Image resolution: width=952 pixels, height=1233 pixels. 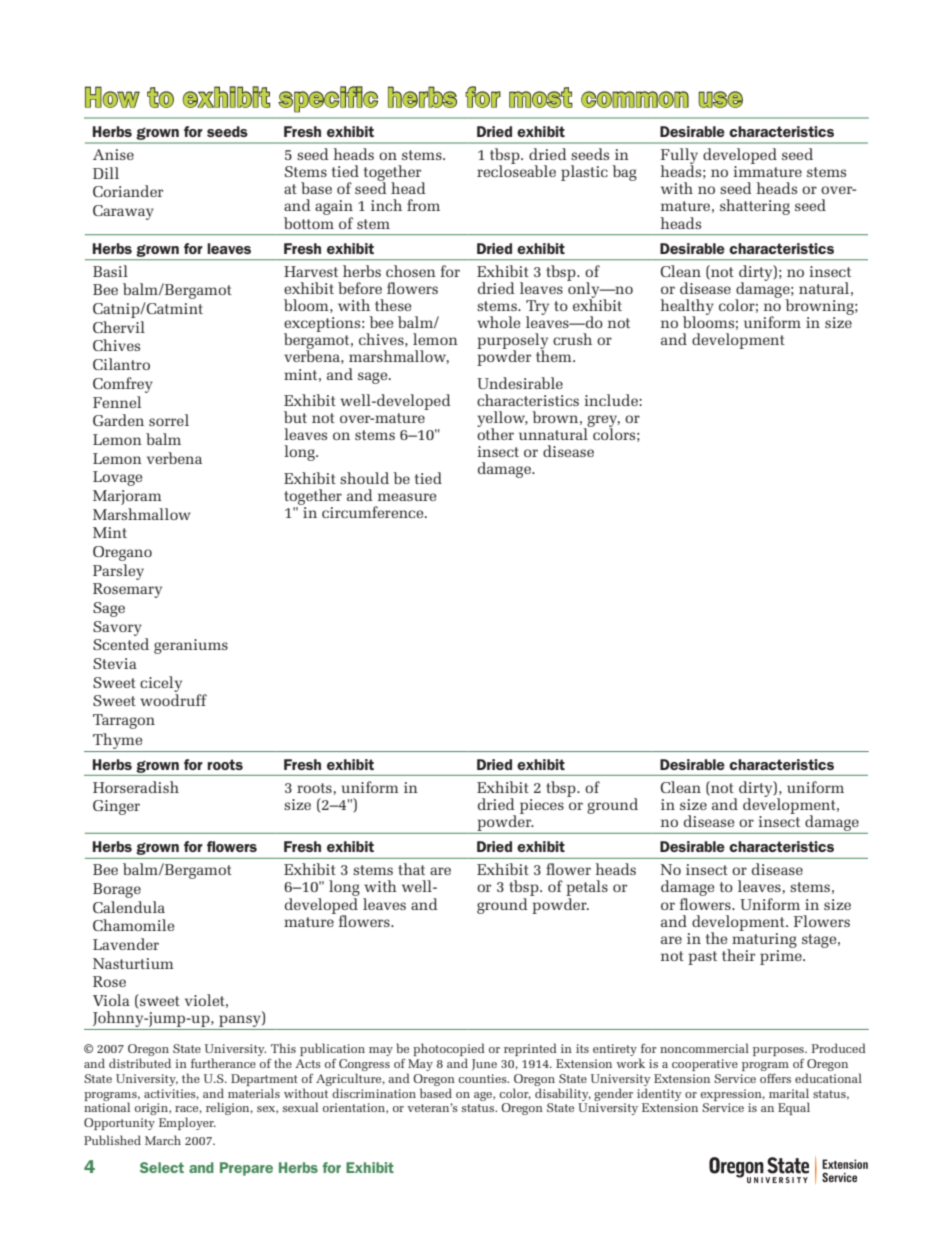 What do you see at coordinates (720, 99) in the page?
I see `use` at bounding box center [720, 99].
